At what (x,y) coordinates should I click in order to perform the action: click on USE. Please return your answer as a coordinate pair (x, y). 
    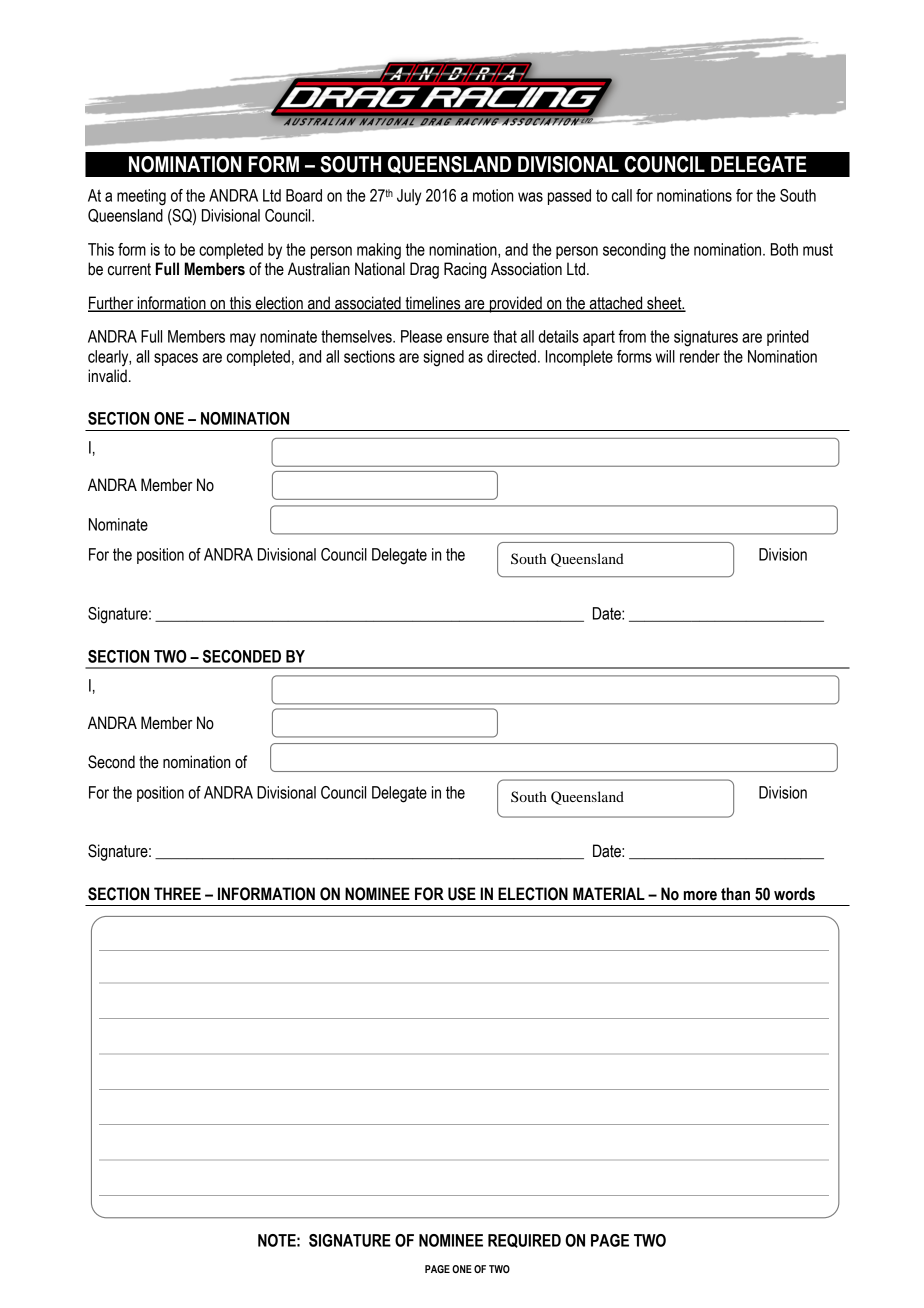
    Looking at the image, I should click on (462, 894).
